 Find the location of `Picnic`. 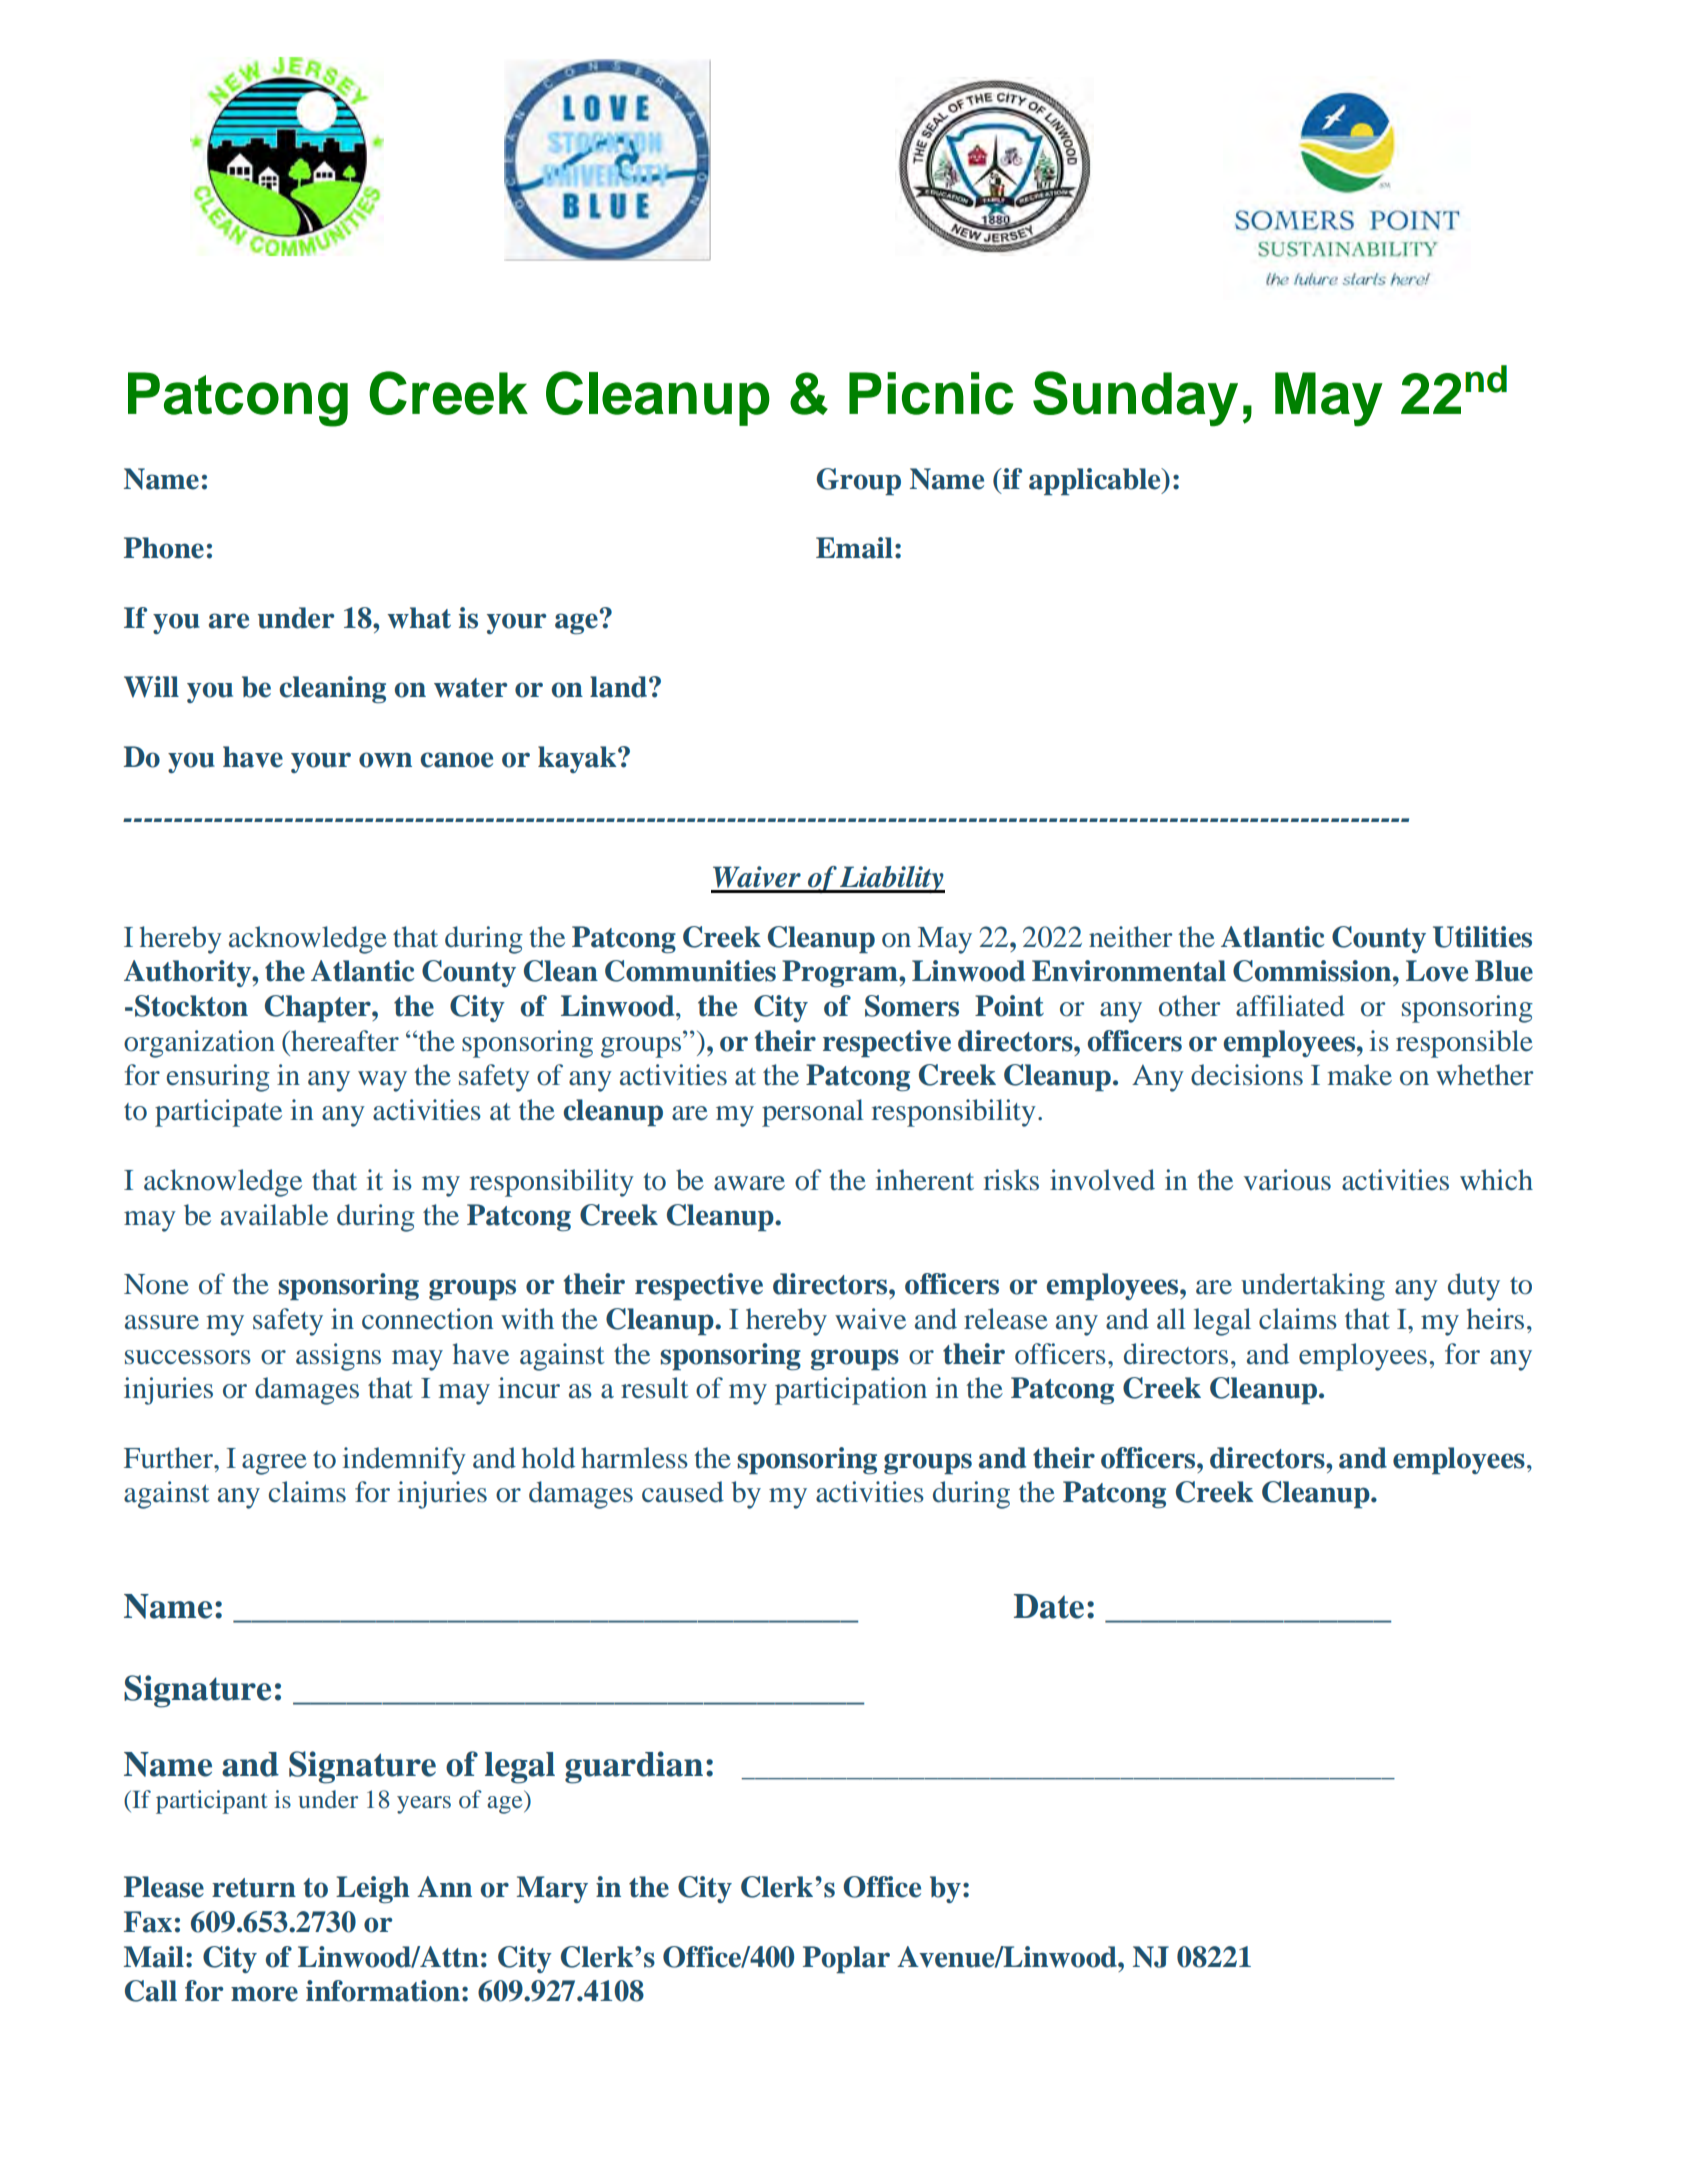

Picnic is located at coordinates (931, 393).
